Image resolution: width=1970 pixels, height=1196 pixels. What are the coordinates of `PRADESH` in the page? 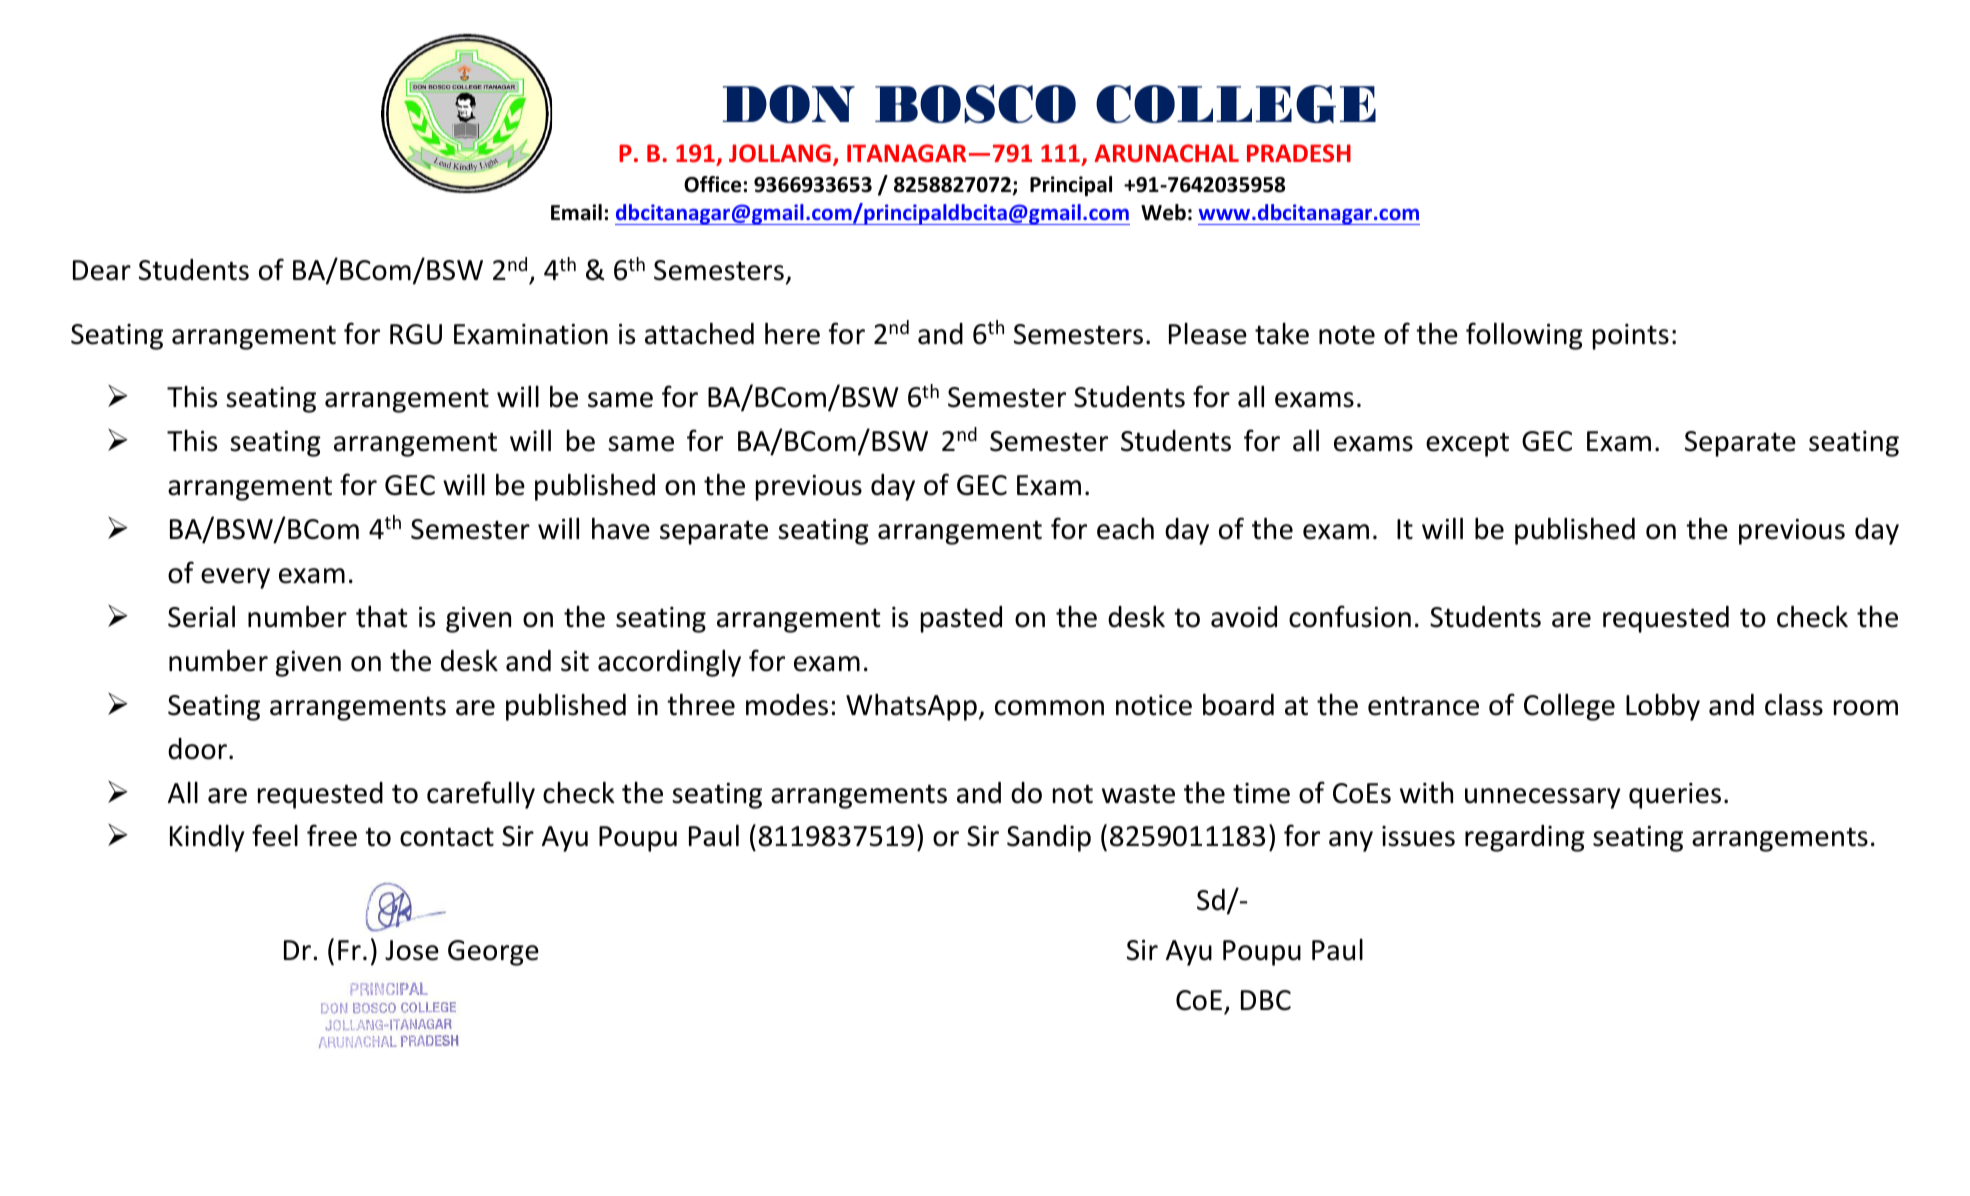 It's located at (1299, 153).
